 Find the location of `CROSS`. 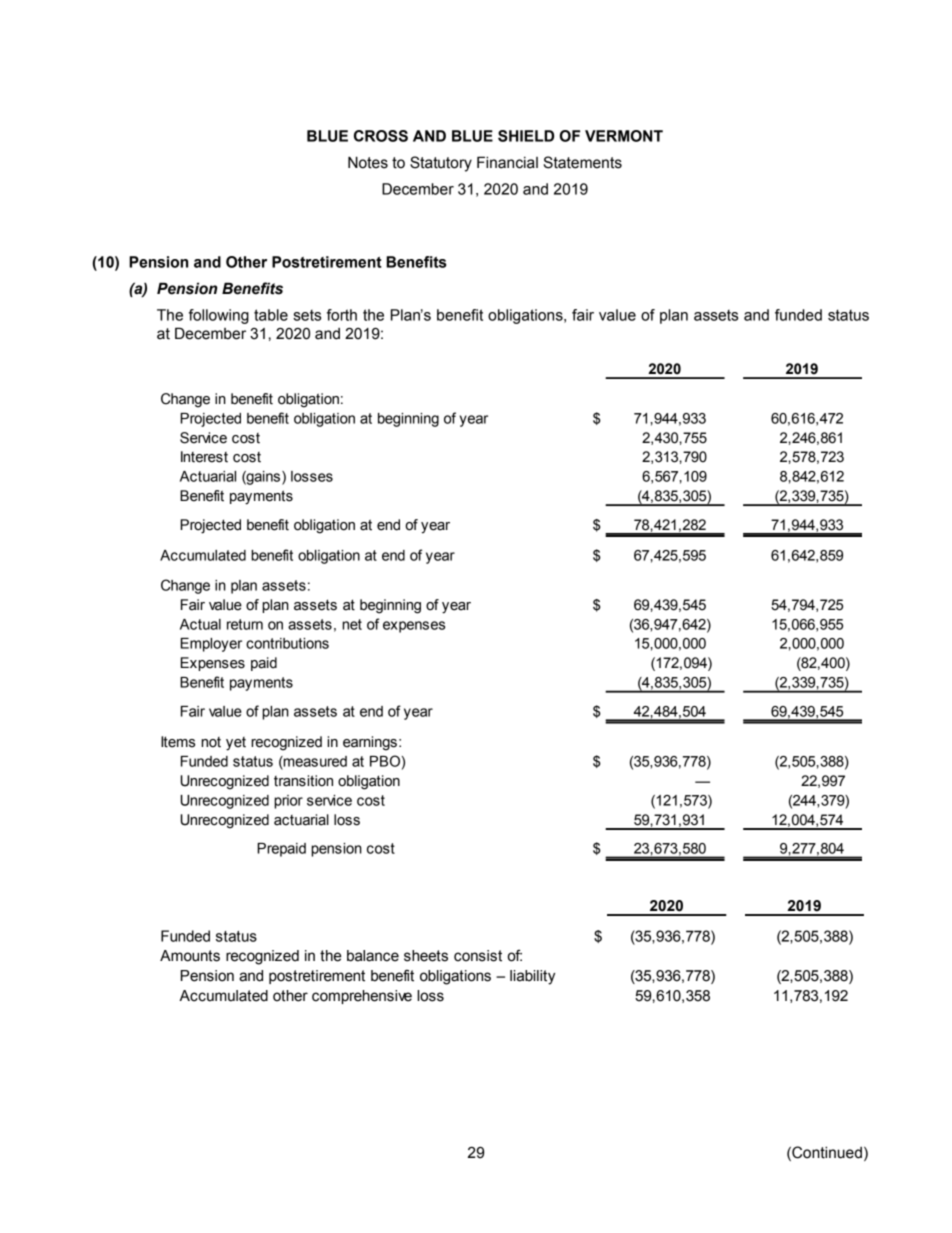

CROSS is located at coordinates (381, 136).
